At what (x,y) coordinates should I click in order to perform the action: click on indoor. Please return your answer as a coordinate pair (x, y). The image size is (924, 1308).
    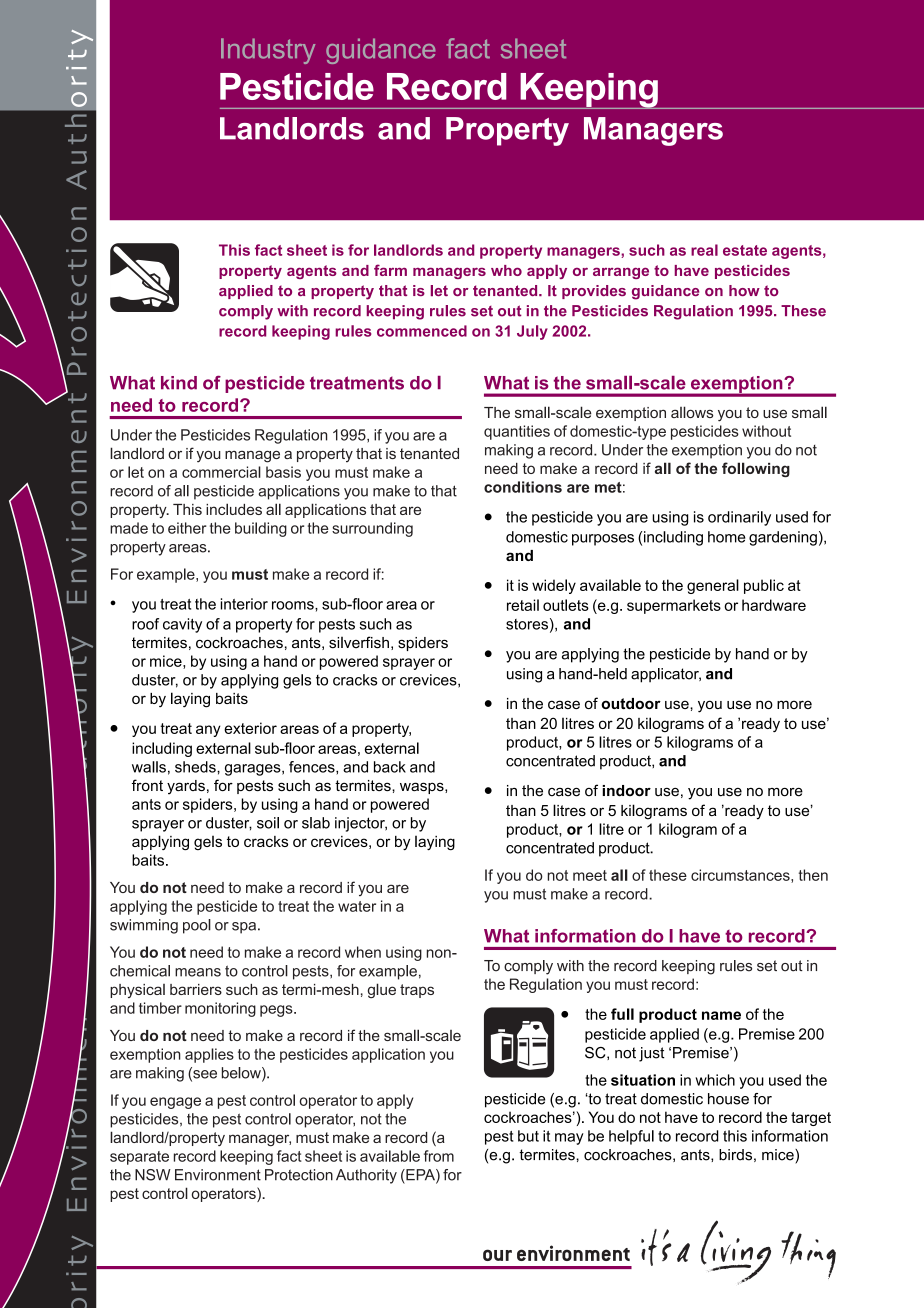
    Looking at the image, I should click on (626, 791).
